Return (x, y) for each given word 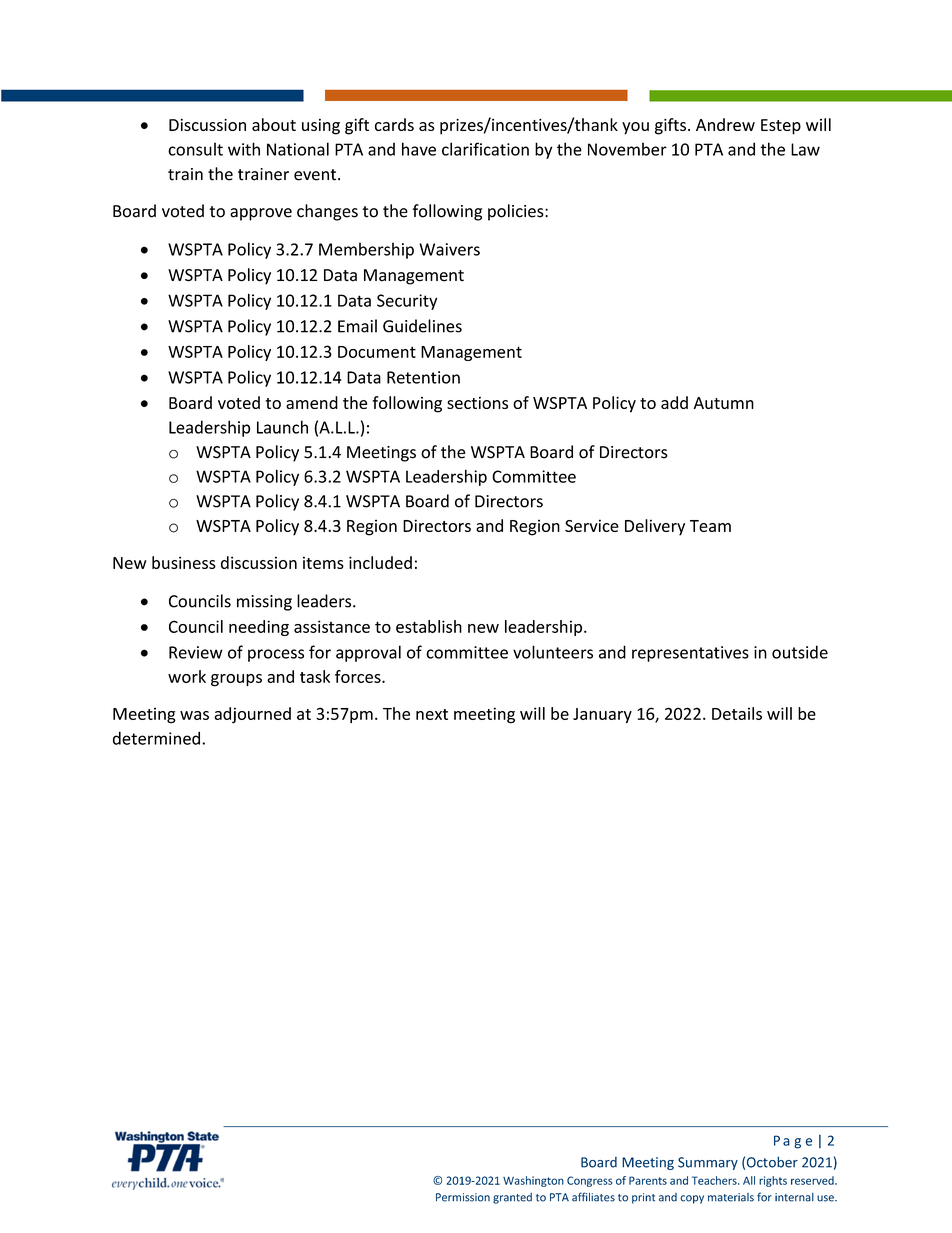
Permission (463, 1197)
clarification (485, 149)
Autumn (724, 403)
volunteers (553, 652)
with (244, 149)
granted (512, 1198)
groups (236, 680)
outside (800, 652)
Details (737, 713)
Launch (282, 427)
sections (477, 403)
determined (156, 738)
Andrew (725, 124)
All (749, 1180)
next (432, 714)
